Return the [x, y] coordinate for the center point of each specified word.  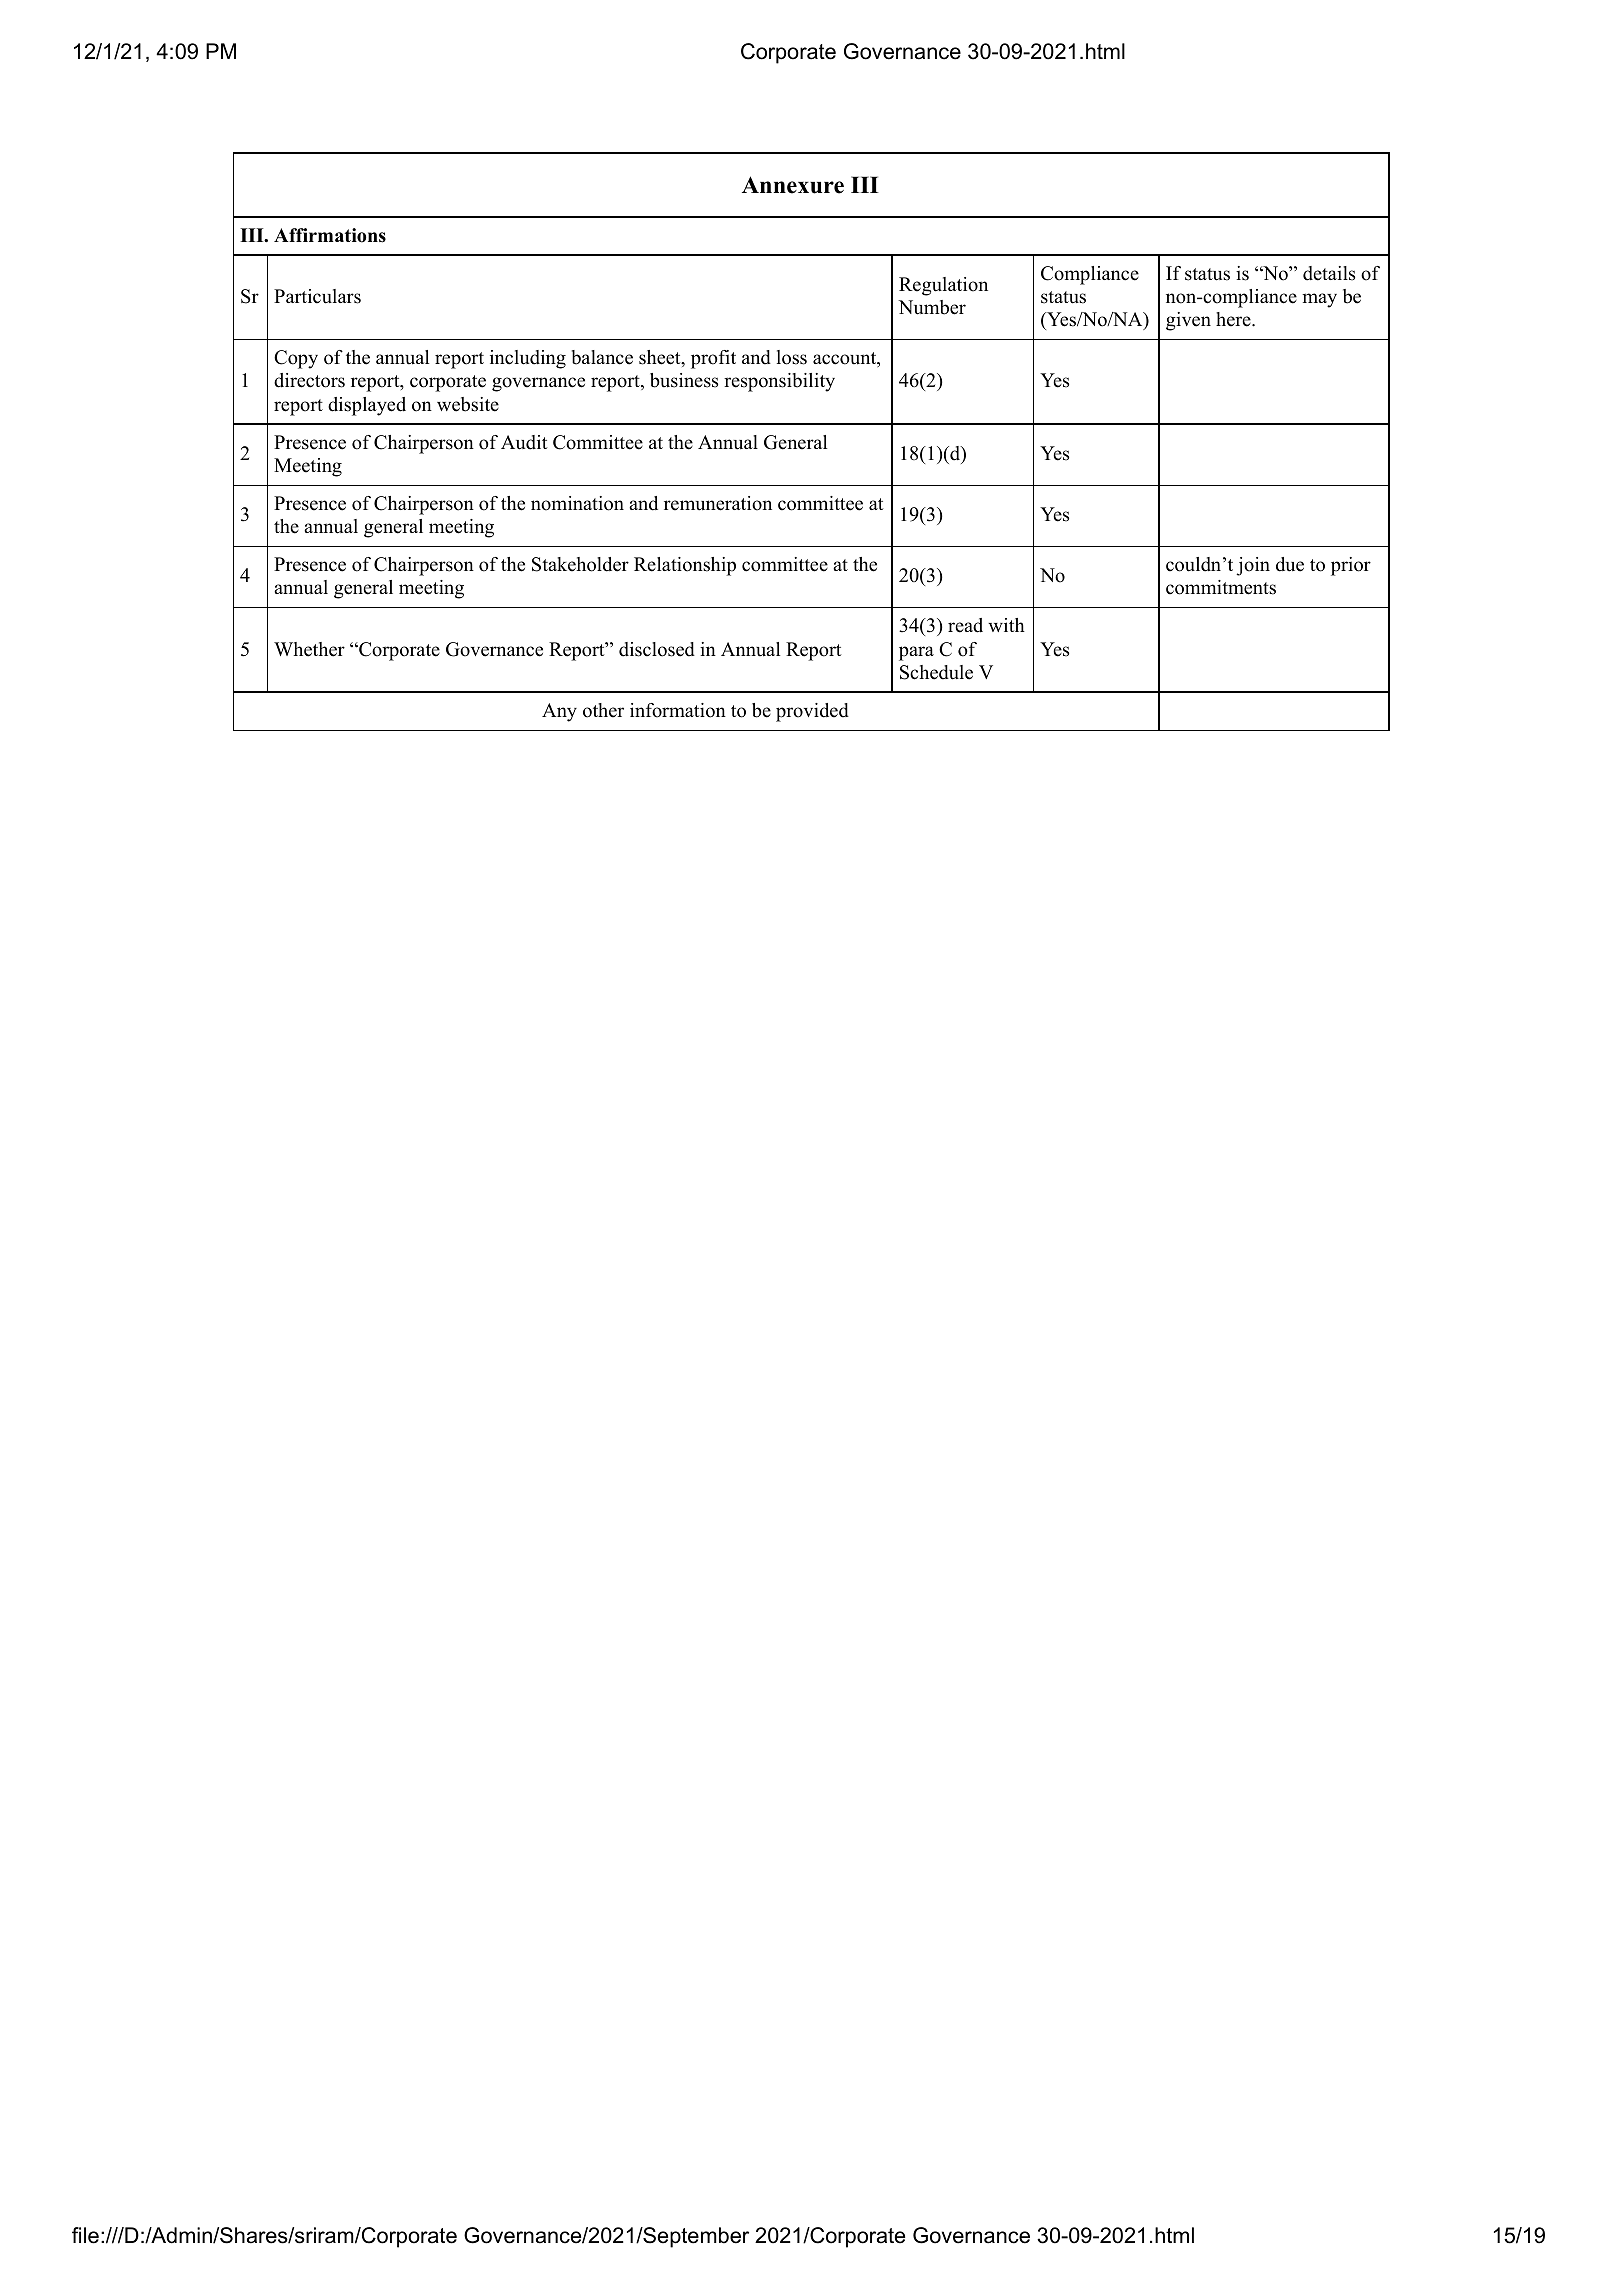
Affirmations [330, 235]
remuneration [718, 503]
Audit [524, 442]
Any [559, 712]
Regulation [943, 286]
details [1329, 273]
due [1290, 564]
